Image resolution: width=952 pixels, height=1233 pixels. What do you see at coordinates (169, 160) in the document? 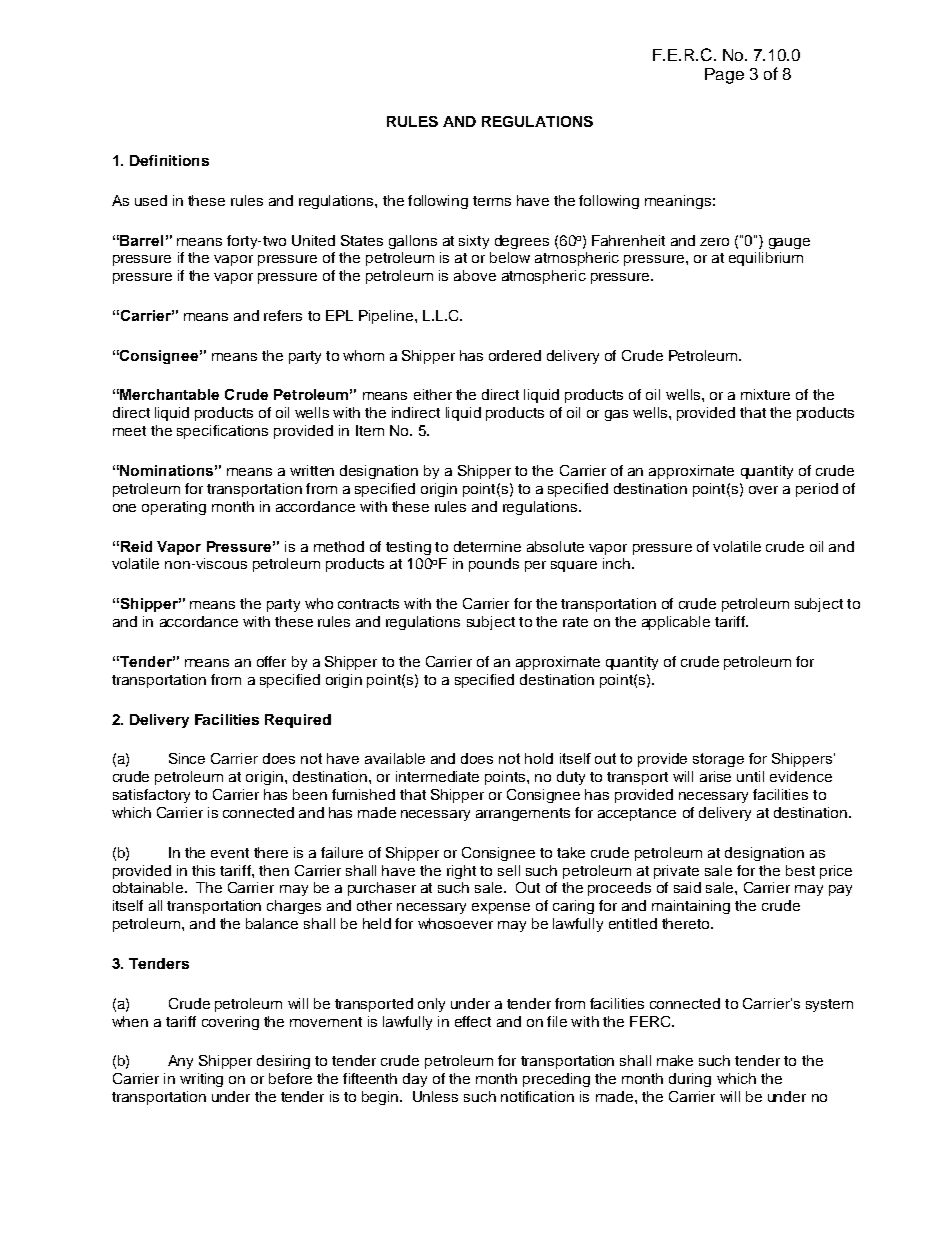
I see `Definitions` at bounding box center [169, 160].
